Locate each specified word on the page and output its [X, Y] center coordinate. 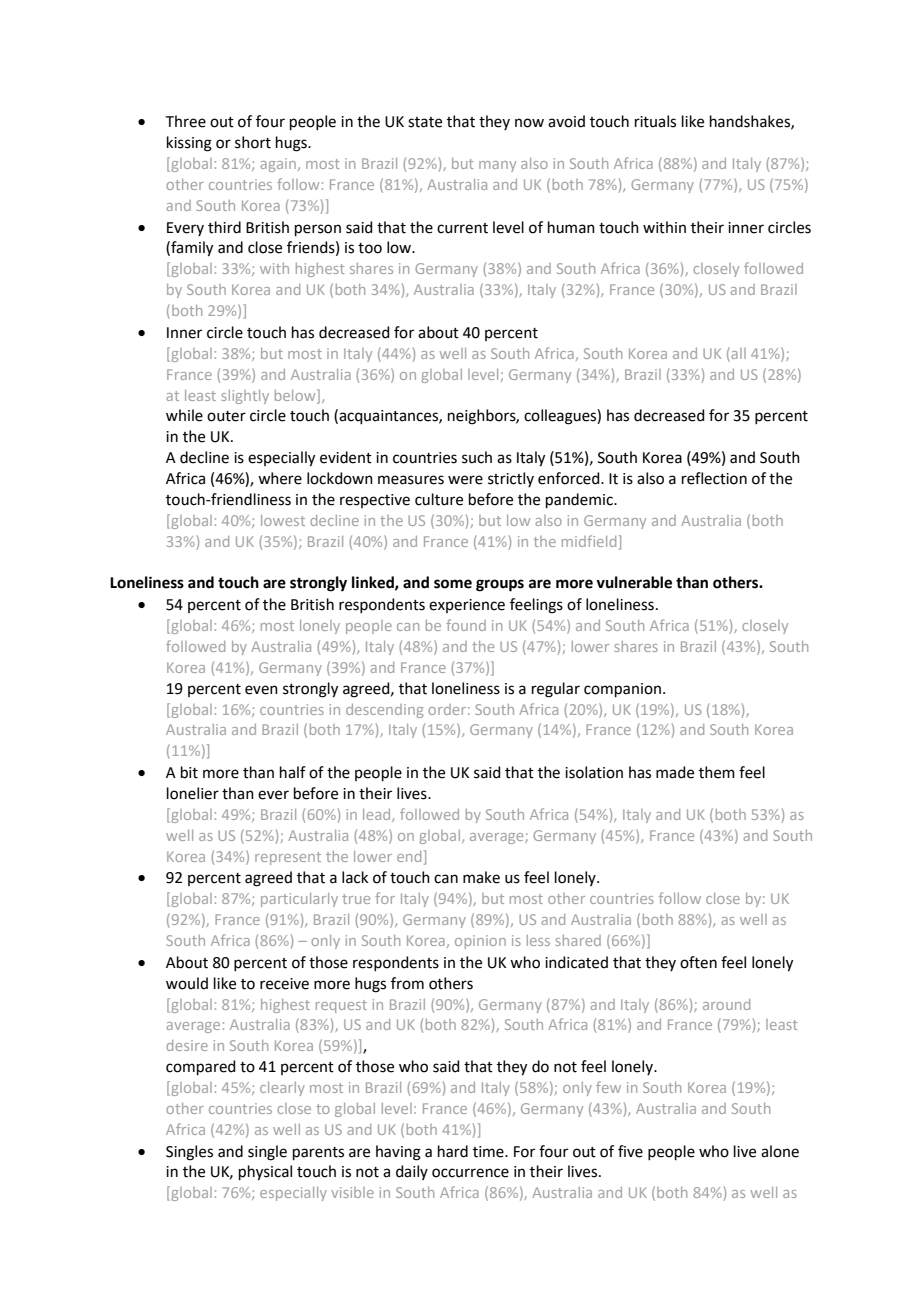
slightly [245, 397]
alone [780, 1151]
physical [265, 1173]
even [261, 690]
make [481, 877]
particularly [299, 900]
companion [622, 690]
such [477, 457]
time [489, 1152]
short [253, 142]
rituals [655, 121]
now [529, 123]
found [466, 625]
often [698, 962]
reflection [714, 478]
